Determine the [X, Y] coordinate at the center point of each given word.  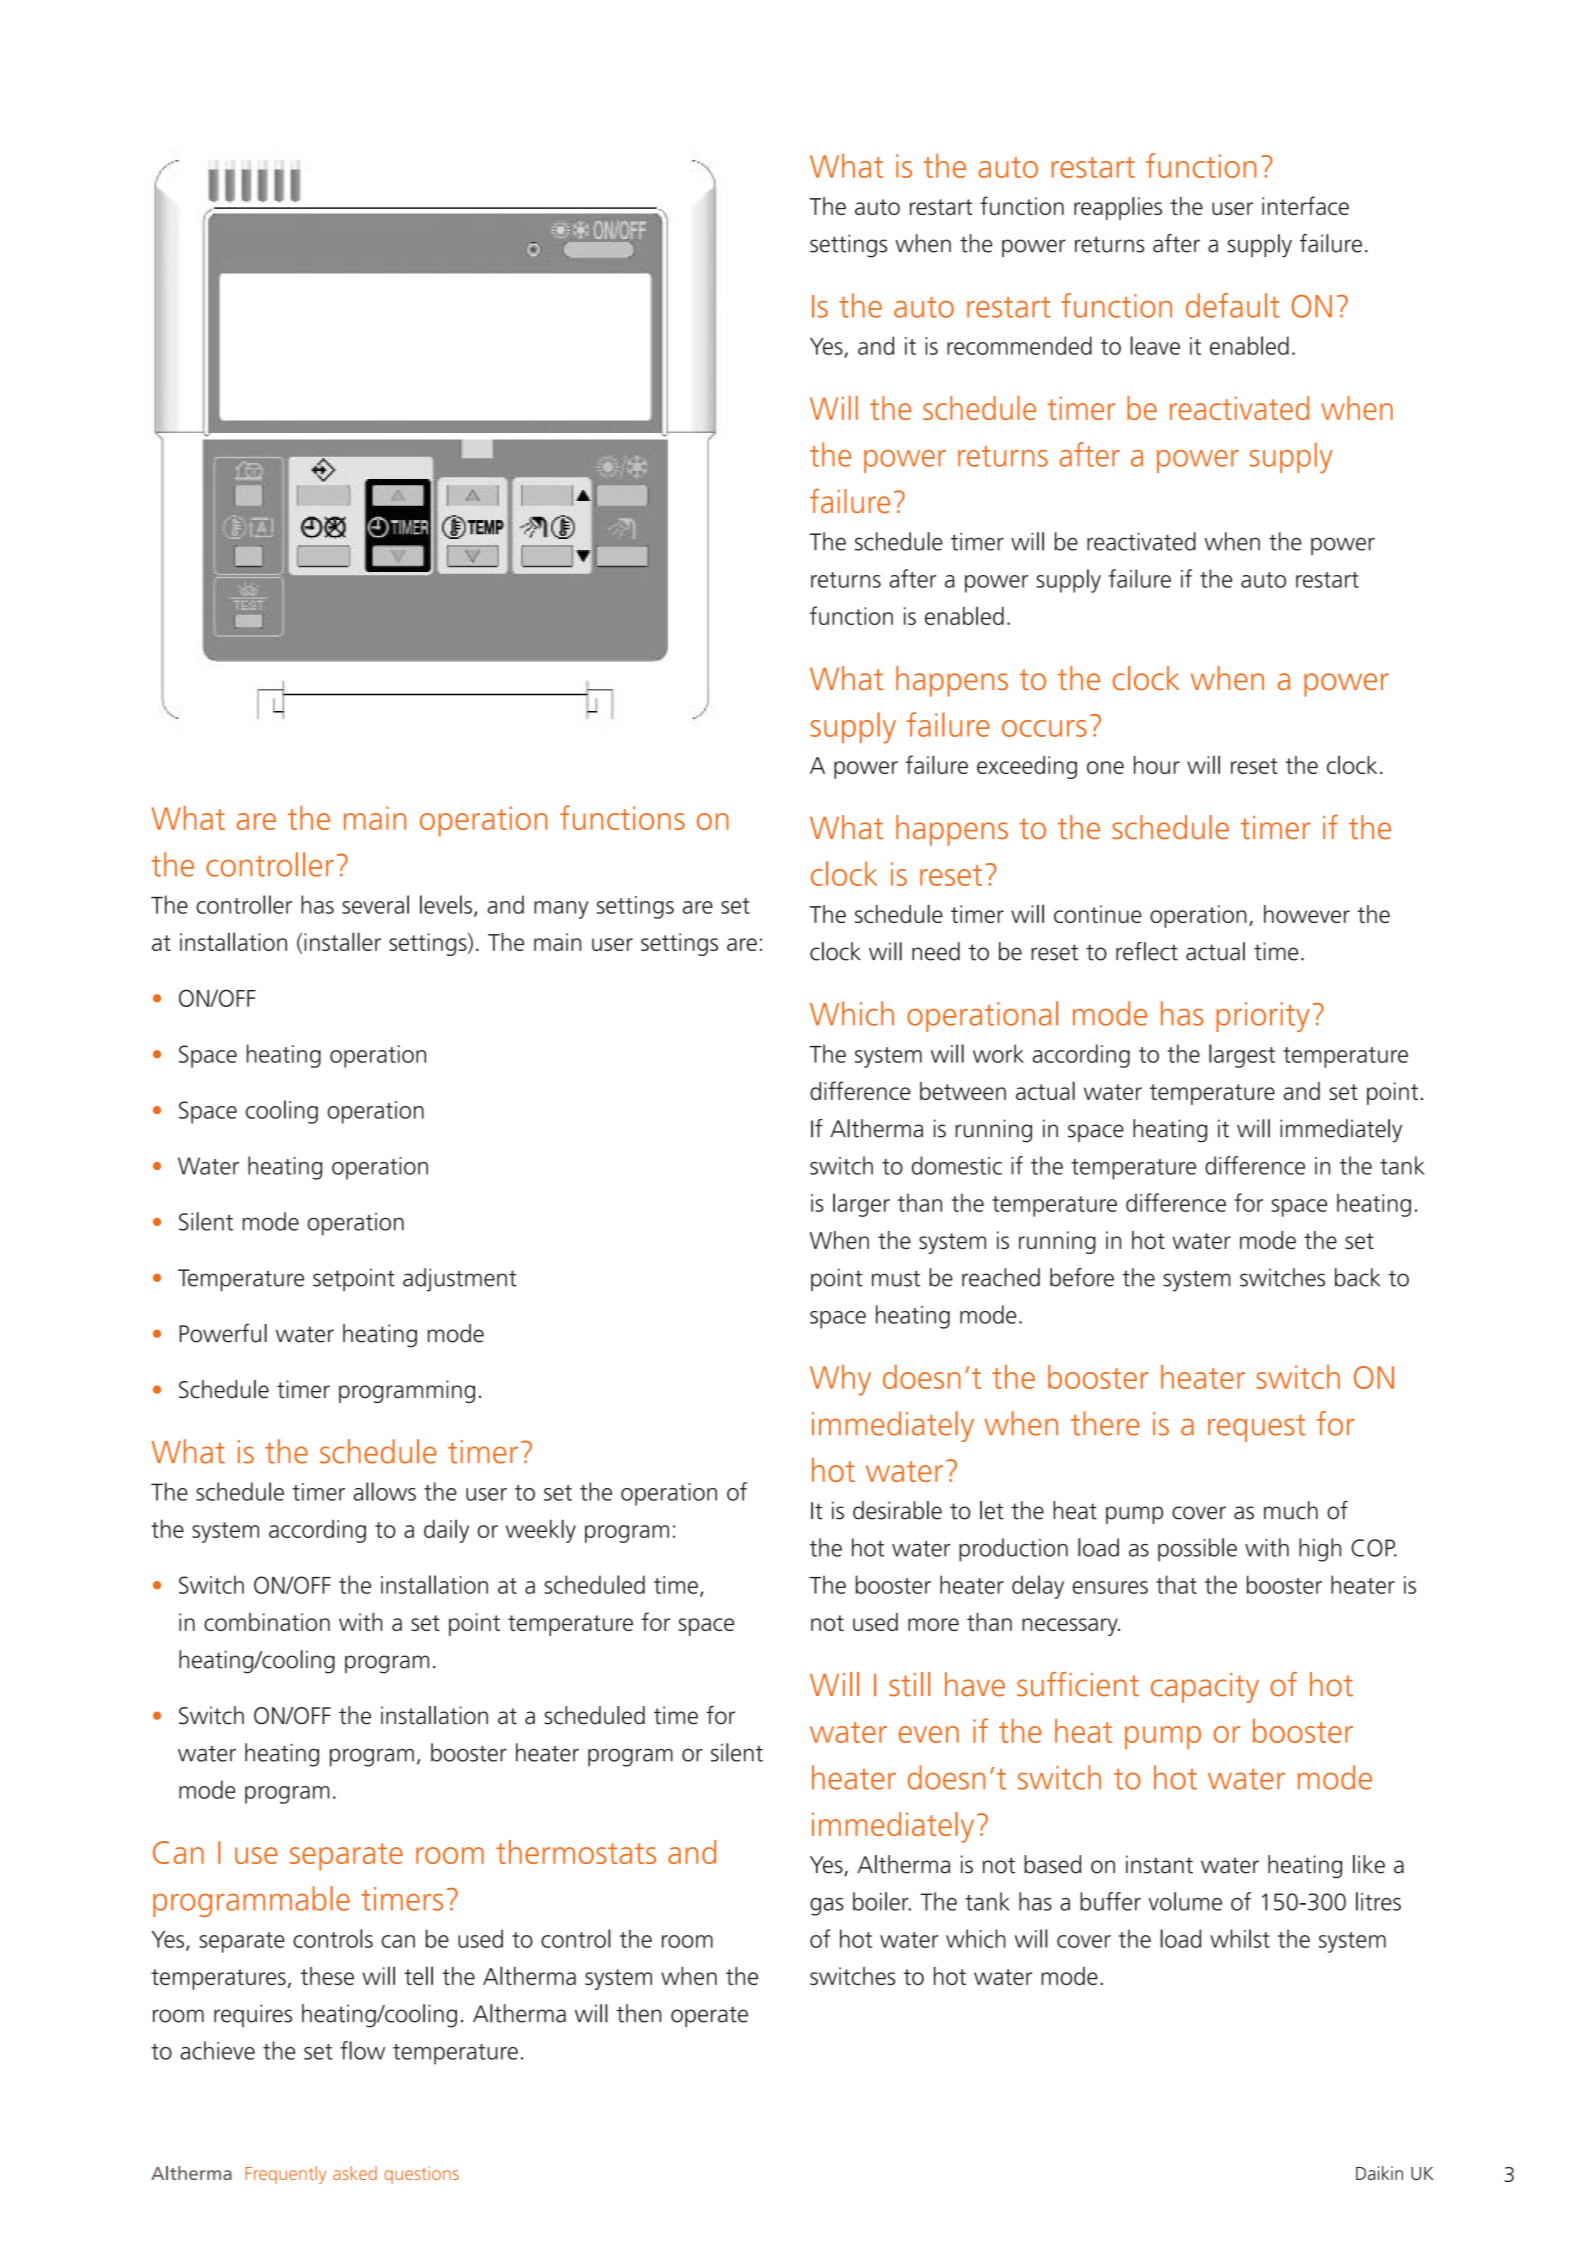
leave [1155, 345]
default [1233, 305]
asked [355, 2173]
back [1357, 1277]
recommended [1019, 345]
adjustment [460, 1280]
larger [861, 1205]
